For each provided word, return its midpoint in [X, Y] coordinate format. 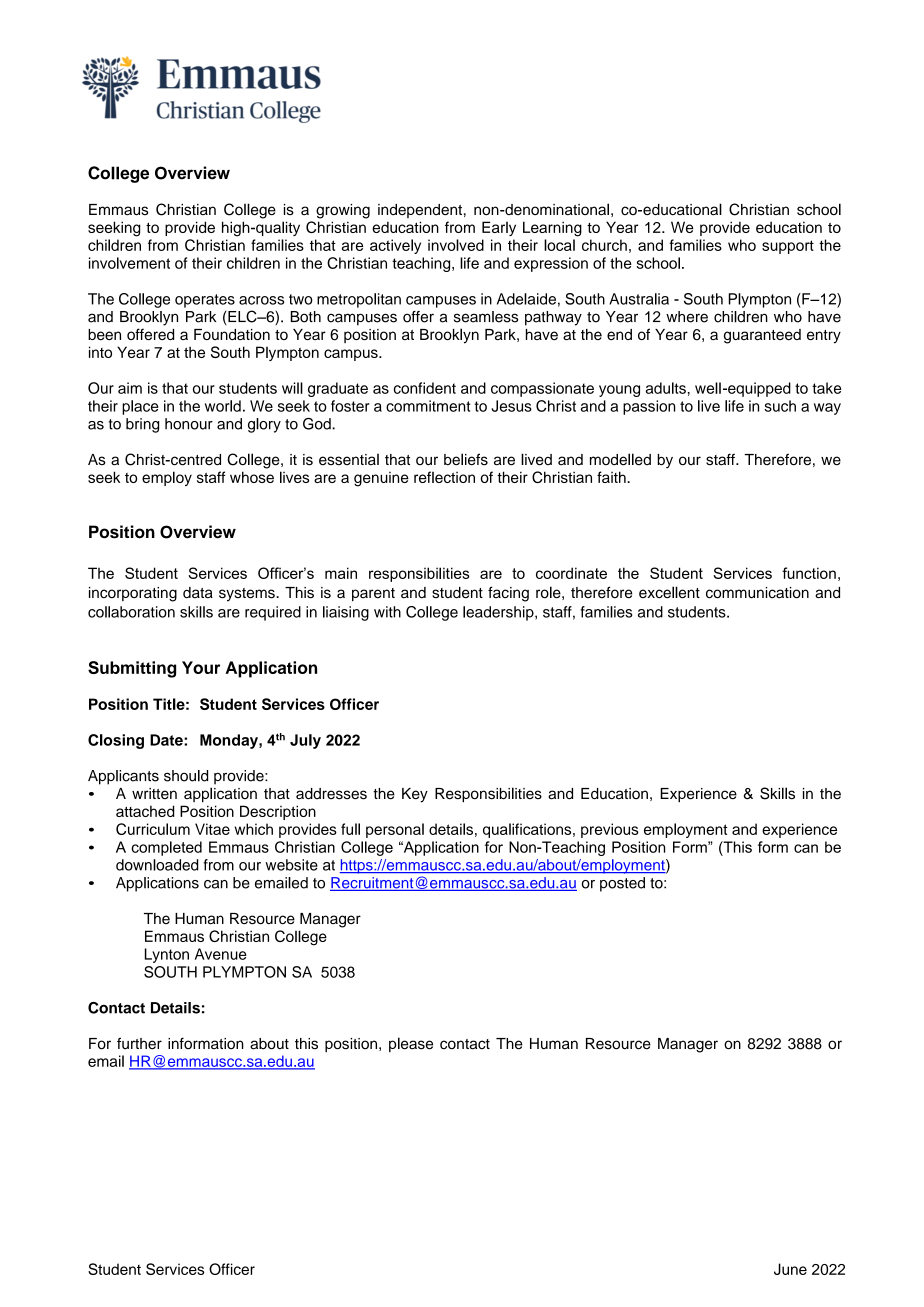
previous [610, 830]
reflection [444, 477]
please [411, 1044]
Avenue [221, 954]
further [139, 1043]
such [780, 406]
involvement [129, 263]
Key [415, 795]
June [790, 1269]
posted [622, 884]
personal [395, 830]
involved [456, 245]
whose [252, 477]
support [788, 247]
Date [167, 740]
